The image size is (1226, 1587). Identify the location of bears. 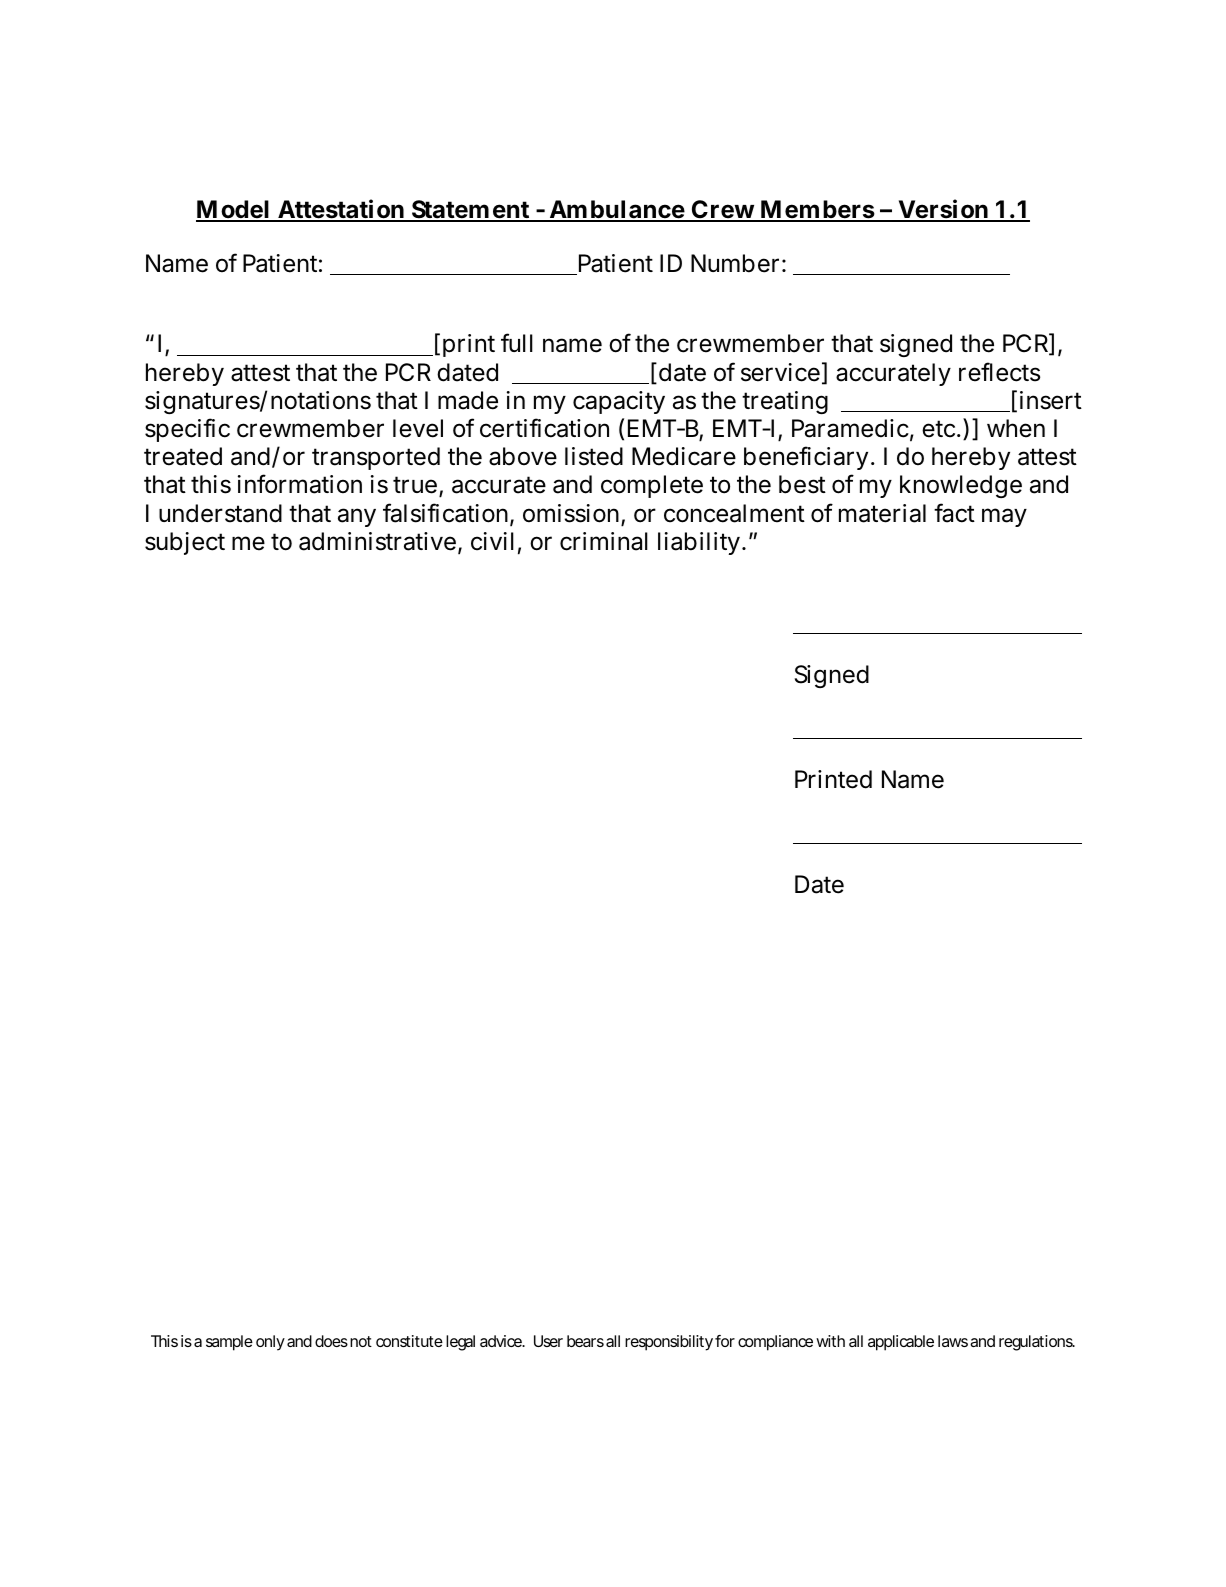
(585, 1341).
